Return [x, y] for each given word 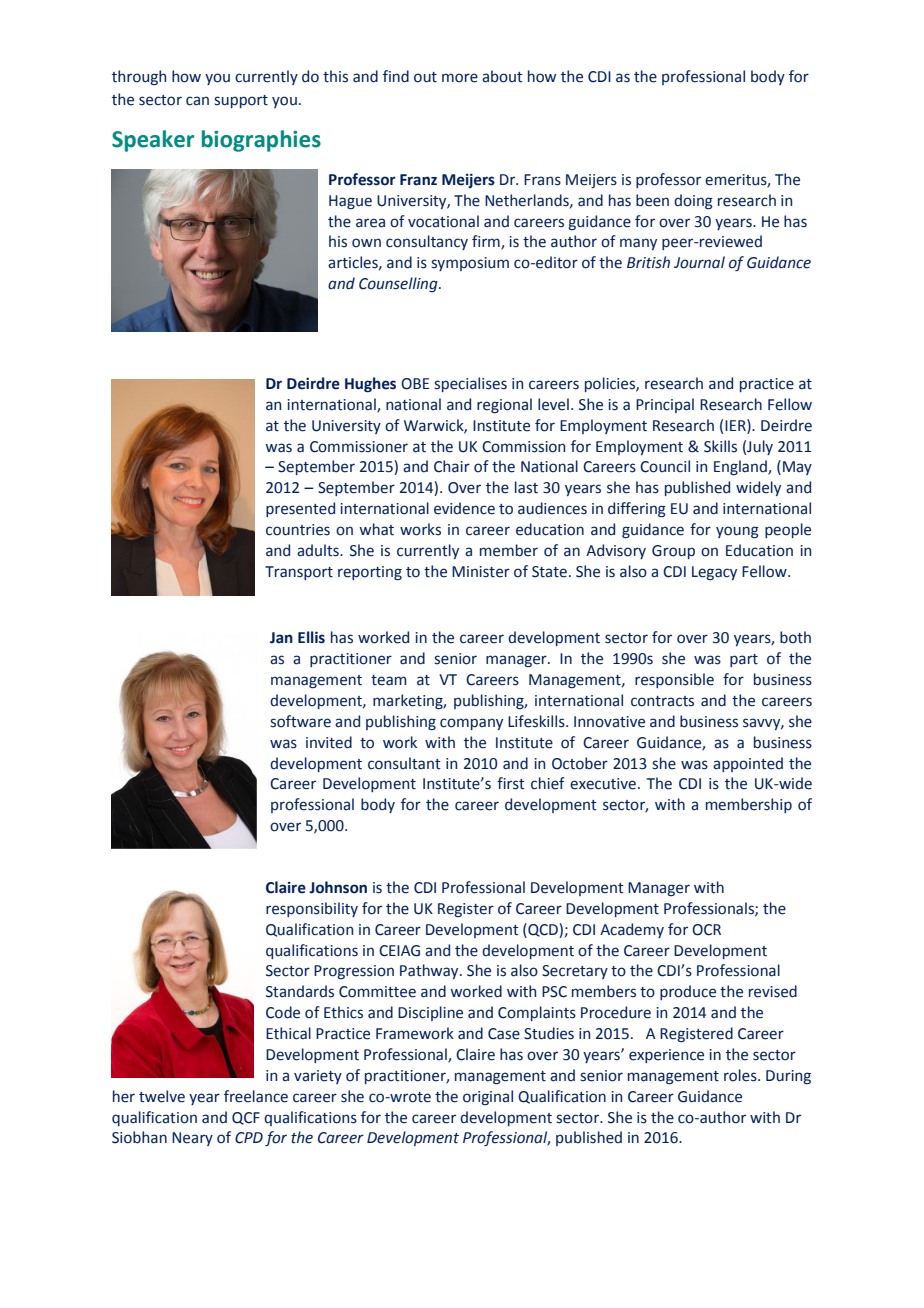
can [197, 101]
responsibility [312, 909]
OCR [706, 930]
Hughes [370, 385]
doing [693, 202]
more [460, 78]
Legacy [714, 573]
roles [741, 1075]
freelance [256, 1096]
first [511, 783]
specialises [470, 384]
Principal [665, 405]
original [488, 1097]
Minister [481, 572]
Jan [281, 638]
